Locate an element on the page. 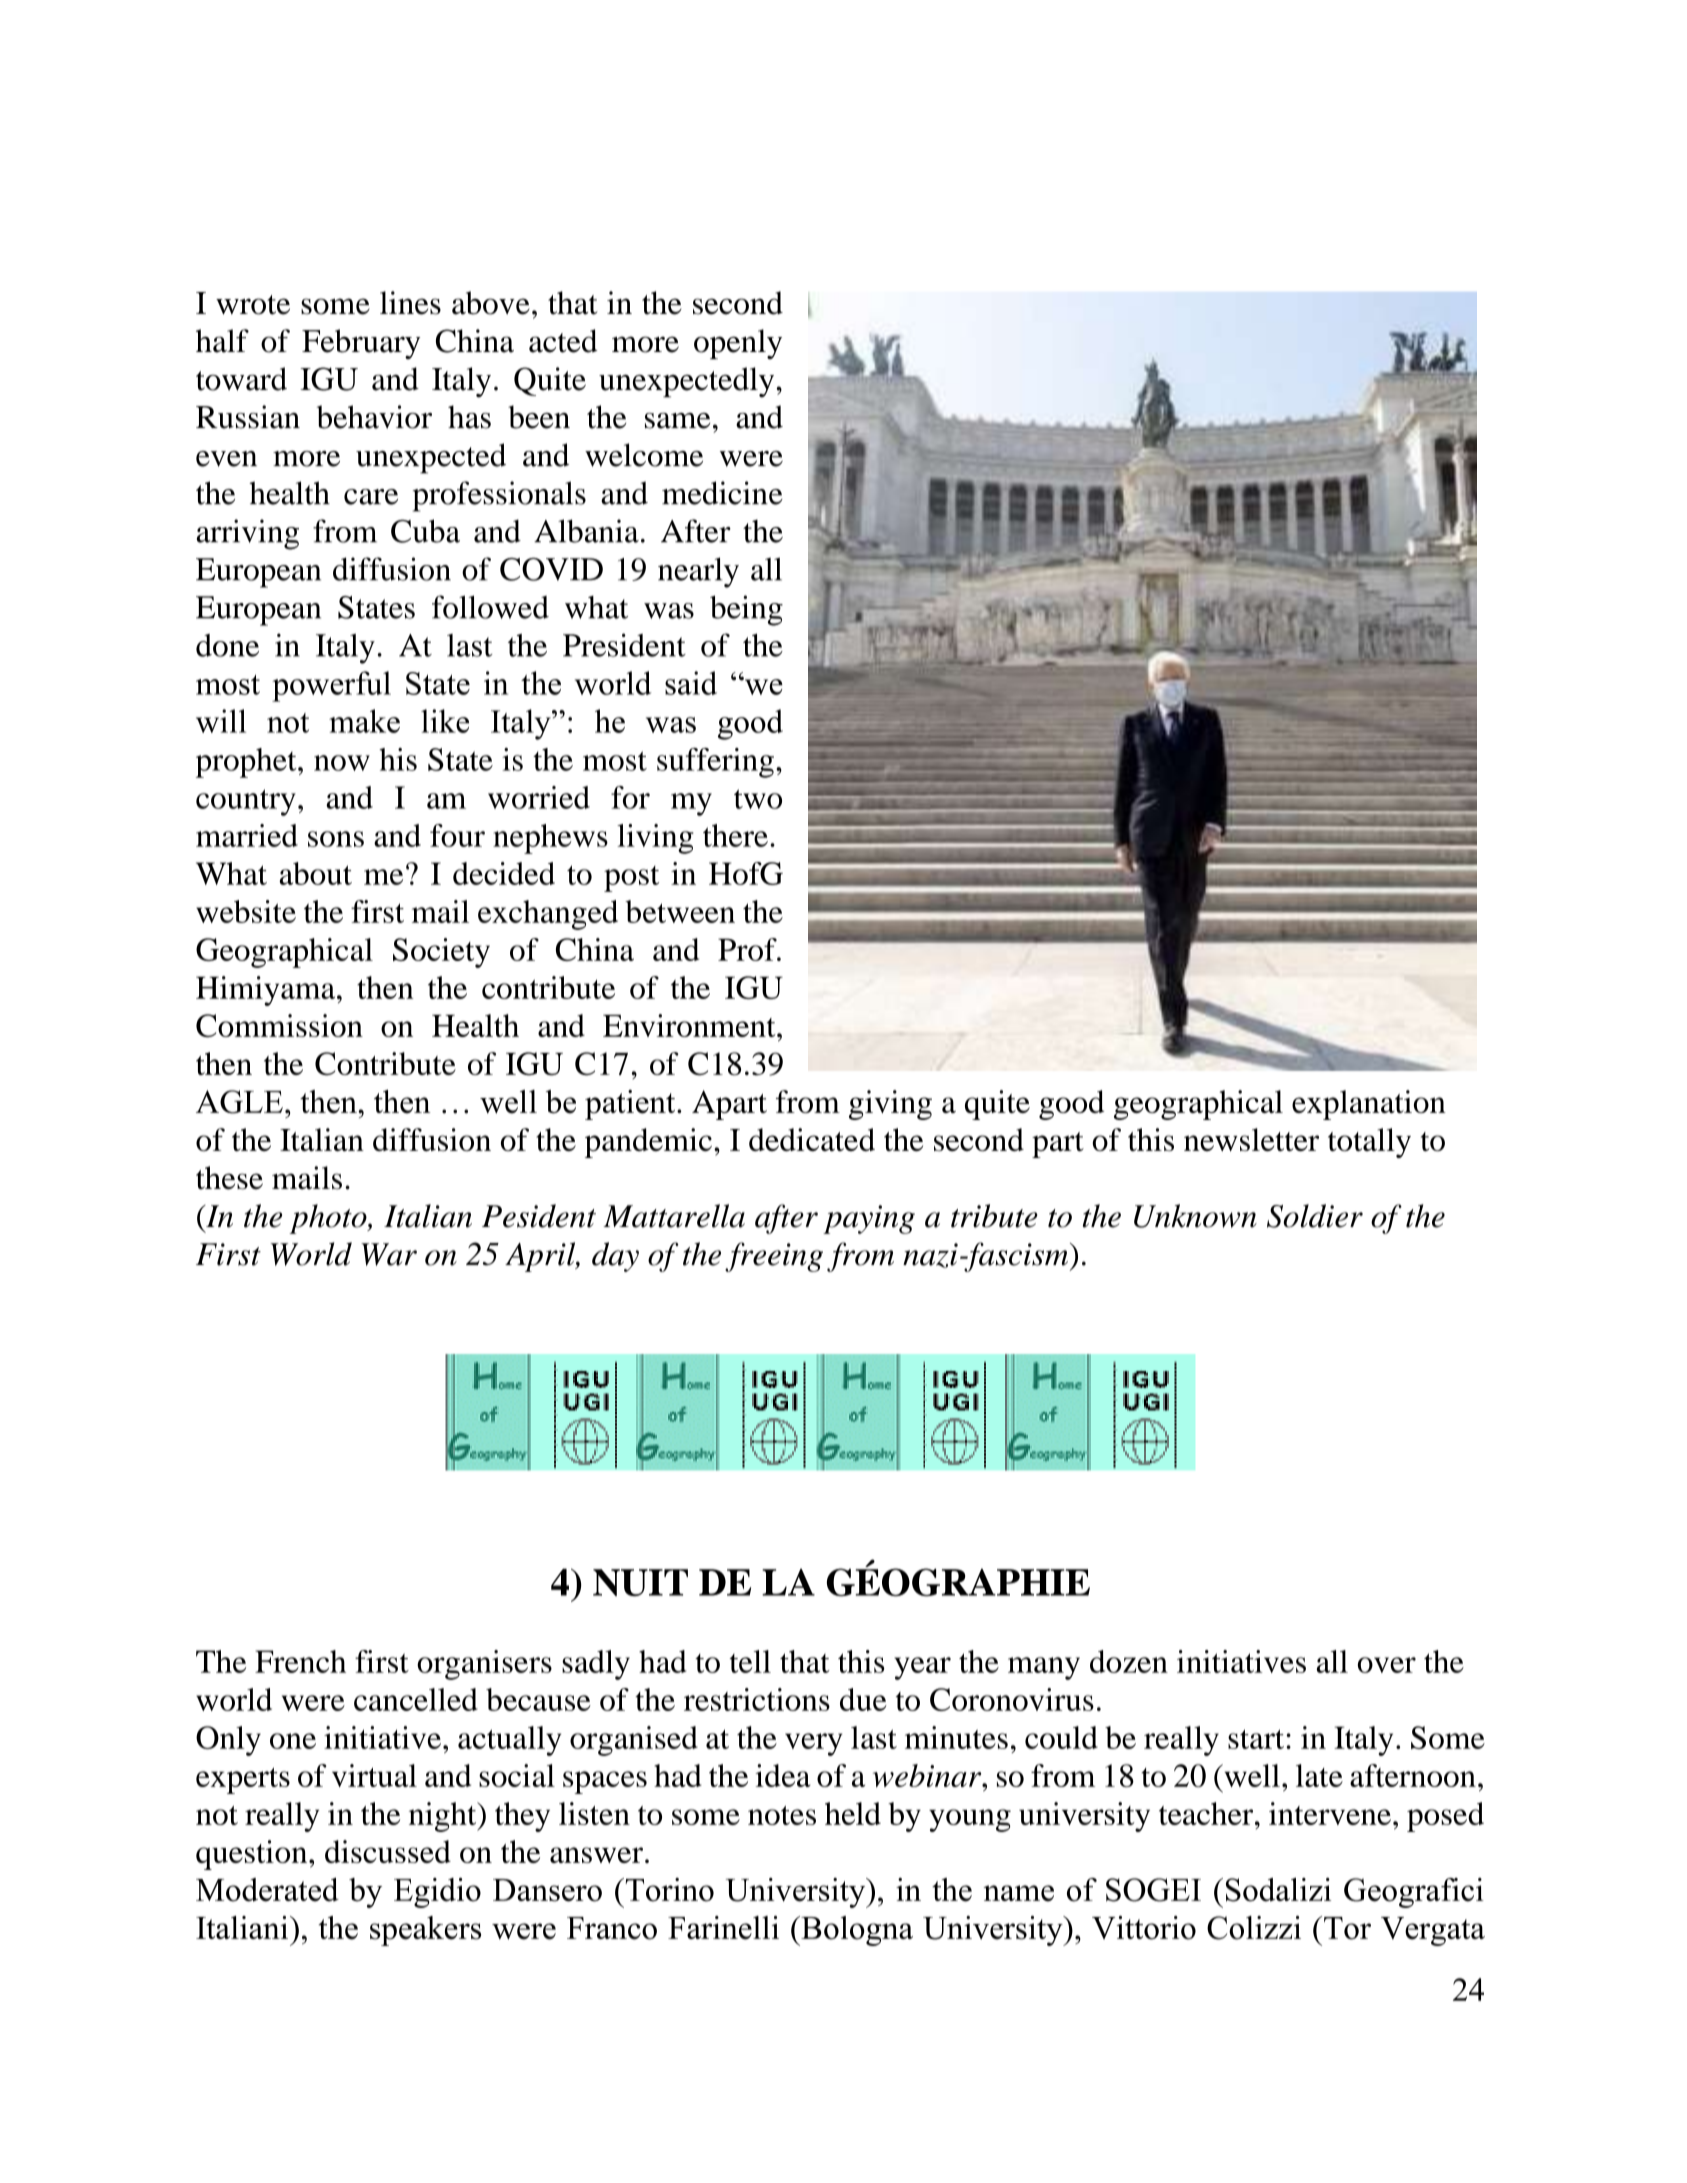 This image has width=1687, height=2183. explanation is located at coordinates (1369, 1105).
